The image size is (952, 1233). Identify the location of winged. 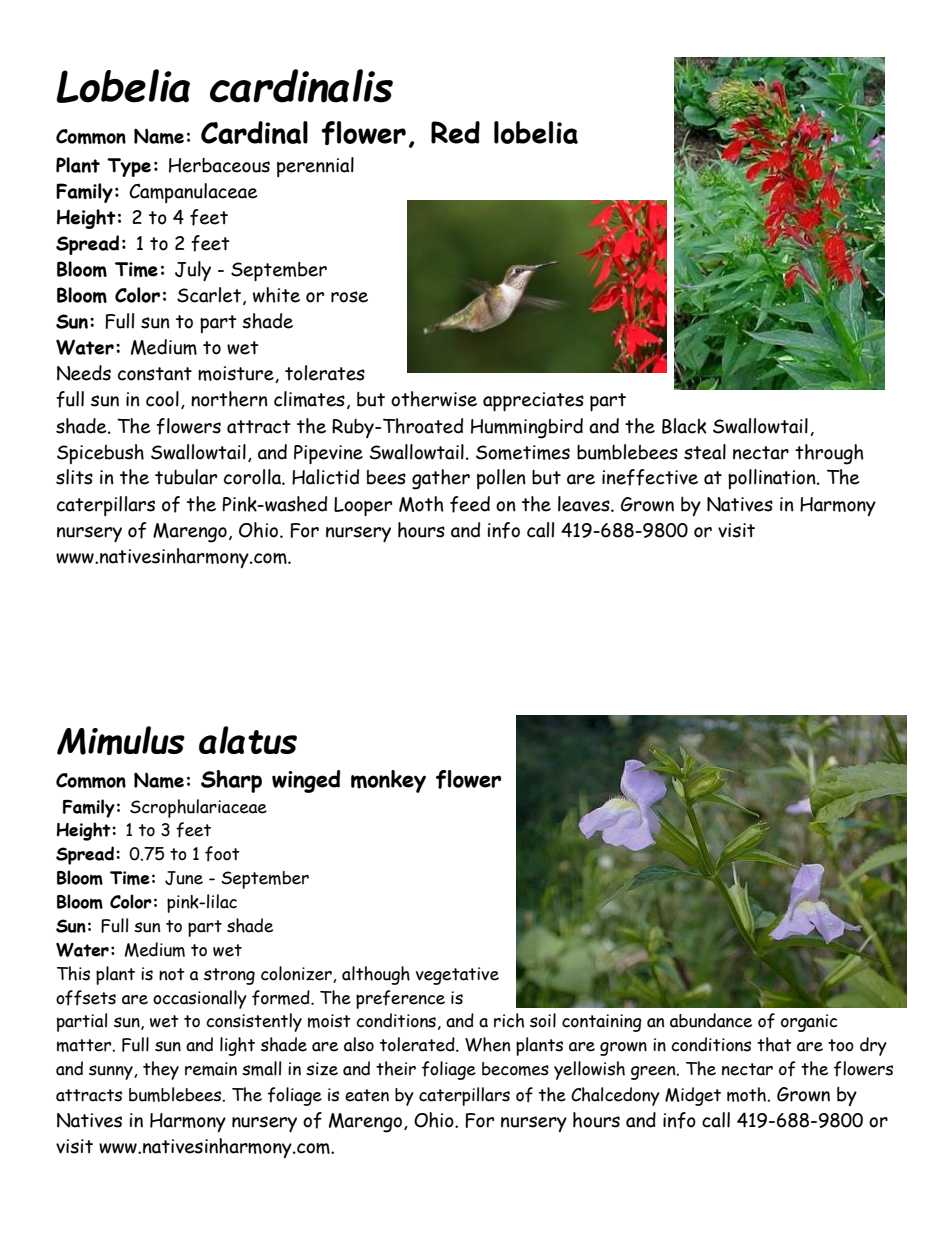
(306, 781).
